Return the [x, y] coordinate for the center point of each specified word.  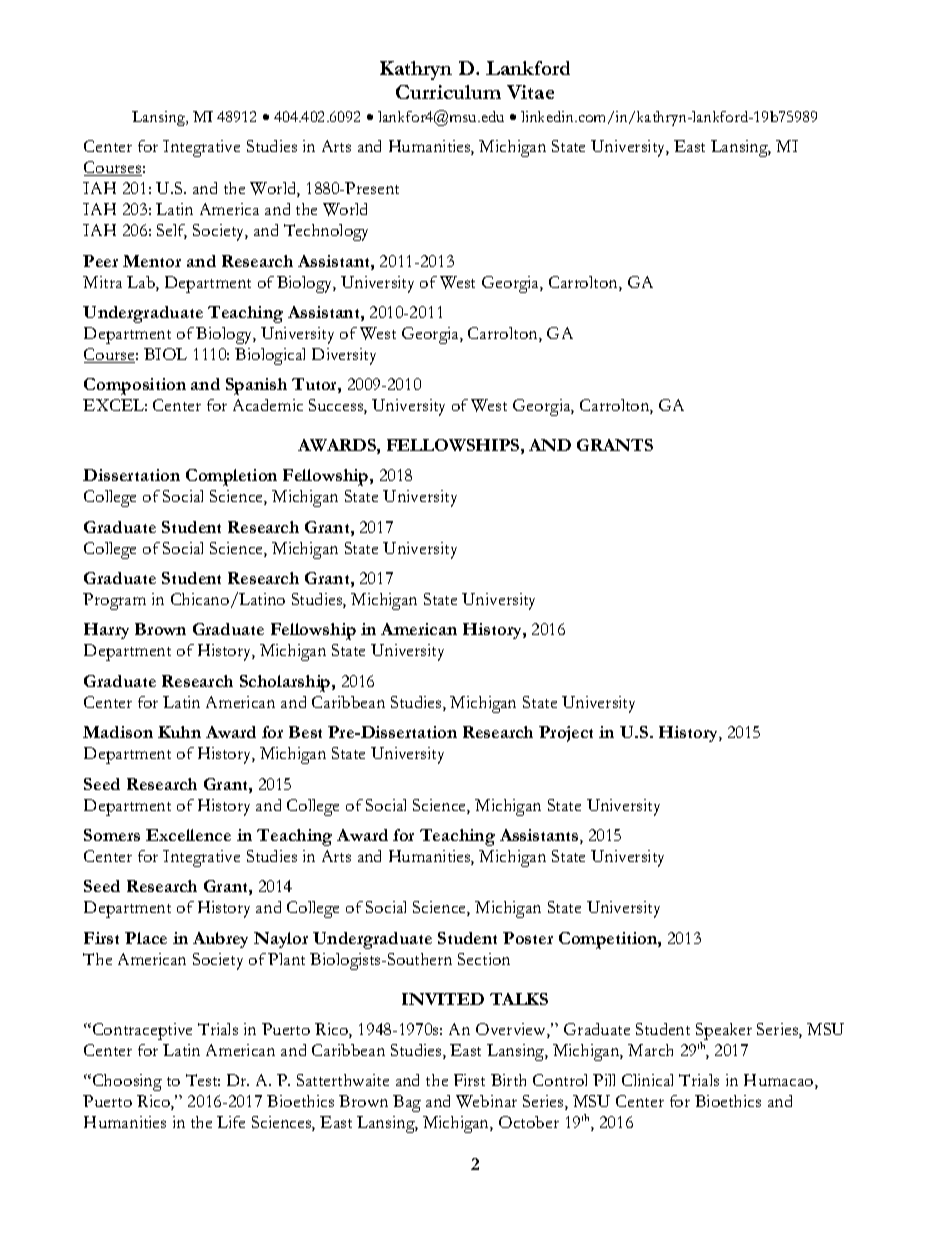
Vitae [530, 92]
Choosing [126, 1082]
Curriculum [448, 92]
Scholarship [286, 683]
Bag [407, 1103]
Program [114, 601]
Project [566, 734]
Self [172, 231]
